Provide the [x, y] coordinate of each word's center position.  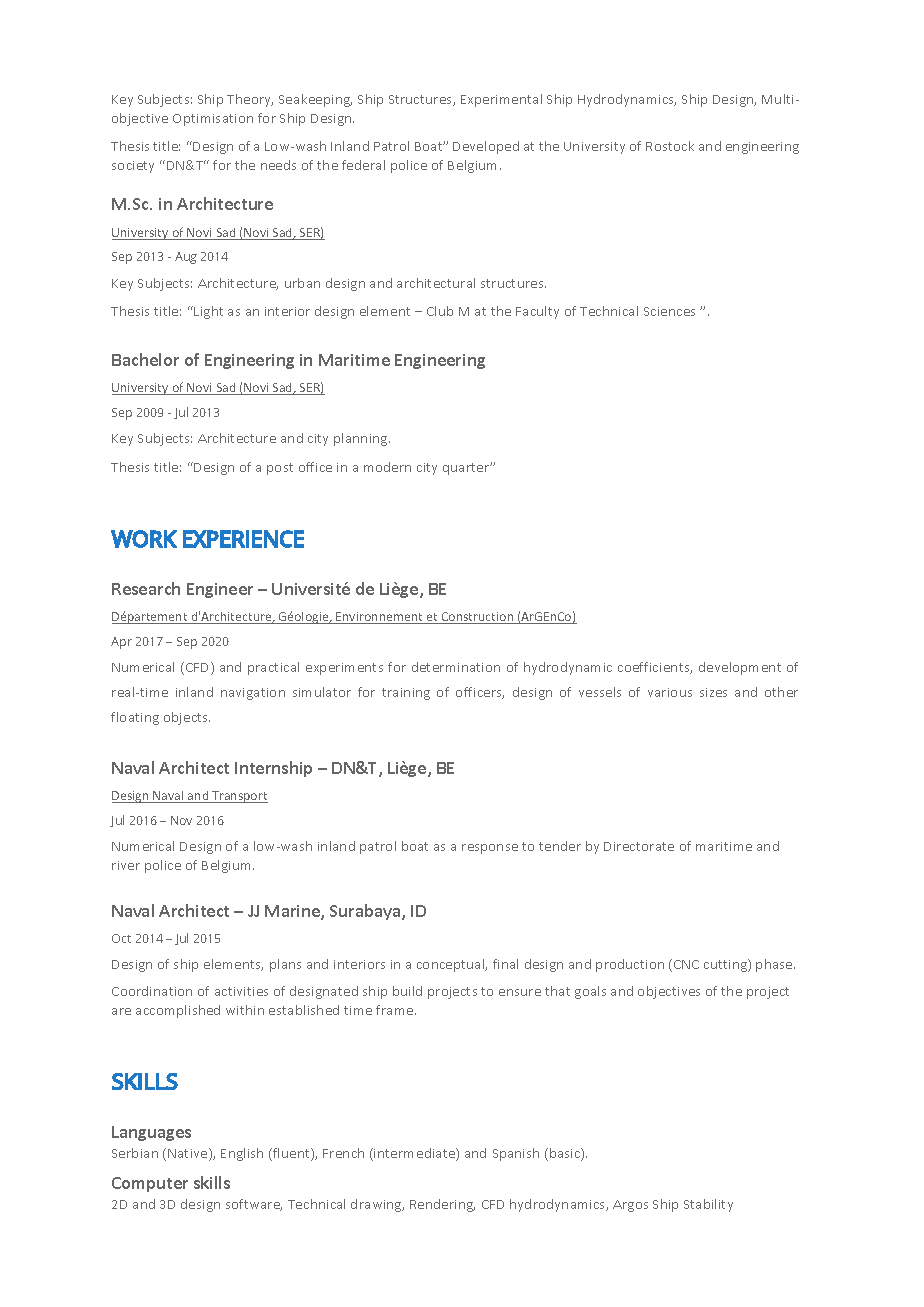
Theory [250, 100]
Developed [486, 147]
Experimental [501, 100]
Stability [708, 1205]
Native [189, 1154]
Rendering [442, 1205]
